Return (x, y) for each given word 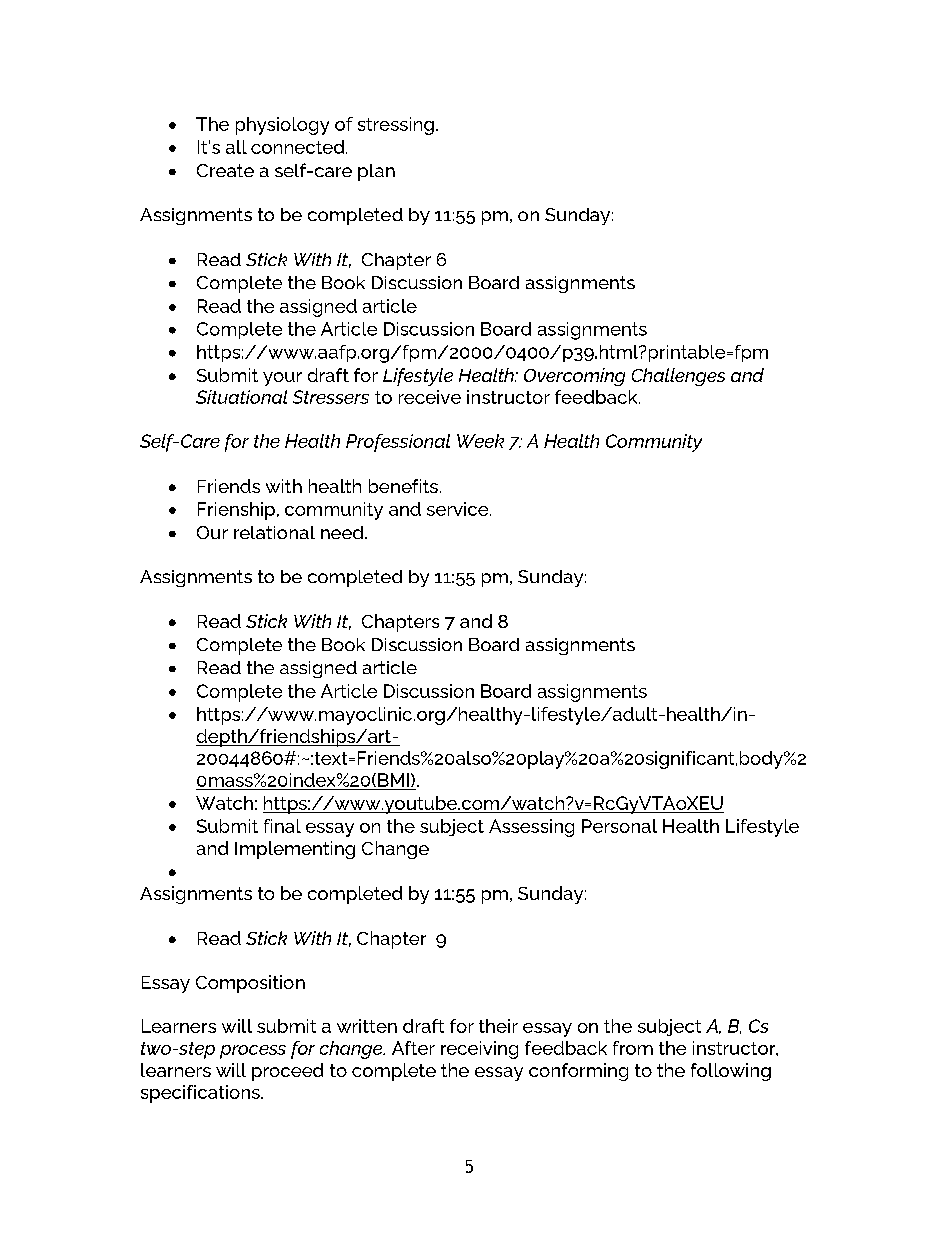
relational (274, 532)
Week (480, 441)
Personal (619, 826)
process (253, 1052)
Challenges (678, 377)
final (282, 826)
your (282, 379)
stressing (396, 126)
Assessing (531, 828)
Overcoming (574, 377)
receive (430, 397)
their (498, 1026)
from (633, 1048)
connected (299, 147)
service (459, 509)
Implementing (295, 850)
